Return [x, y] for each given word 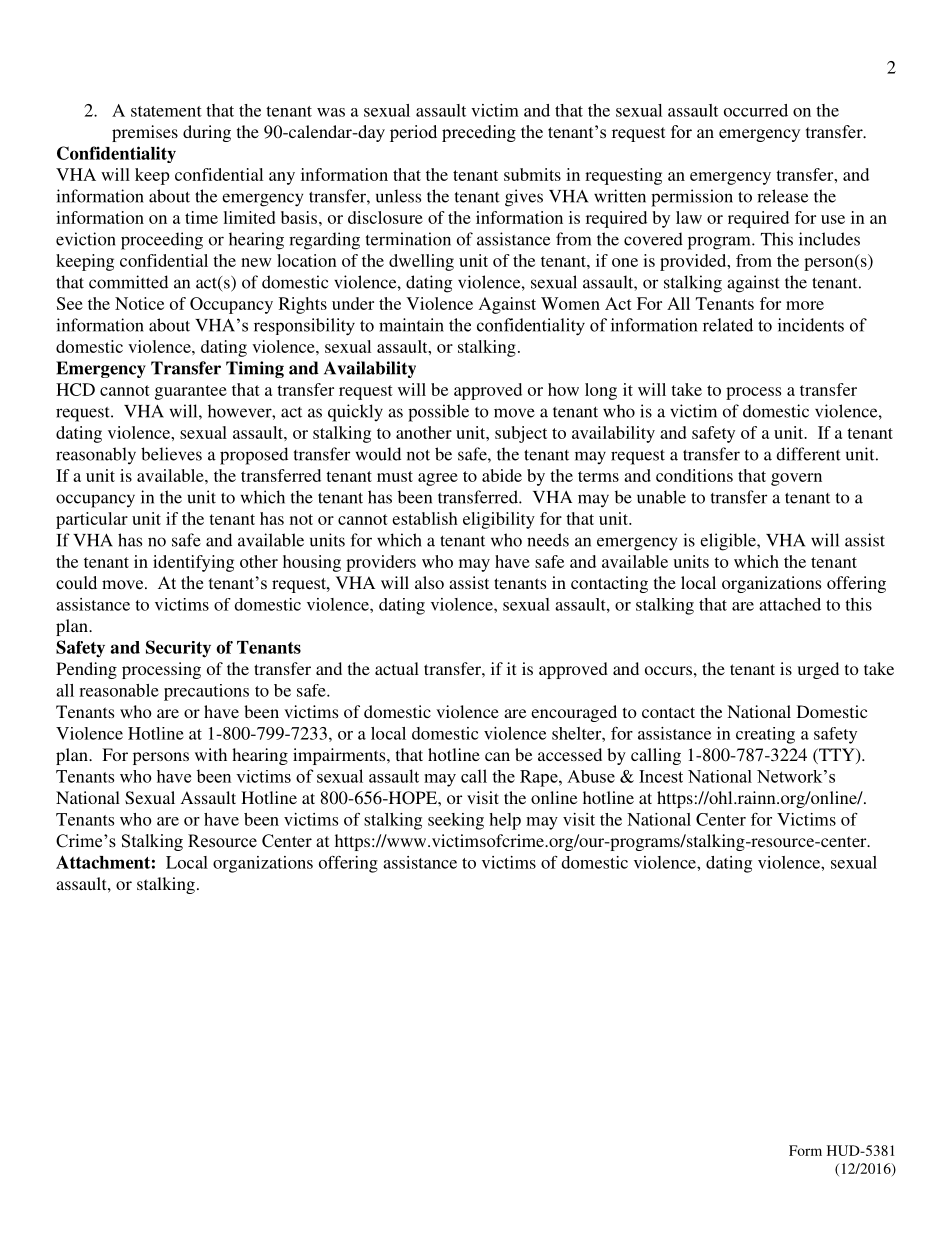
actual [397, 668]
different [808, 454]
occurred [756, 110]
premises [145, 133]
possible [438, 413]
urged [818, 670]
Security [178, 649]
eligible [729, 542]
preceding [479, 133]
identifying [193, 563]
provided [694, 262]
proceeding [162, 241]
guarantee [191, 392]
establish [425, 518]
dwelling [421, 262]
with [211, 754]
